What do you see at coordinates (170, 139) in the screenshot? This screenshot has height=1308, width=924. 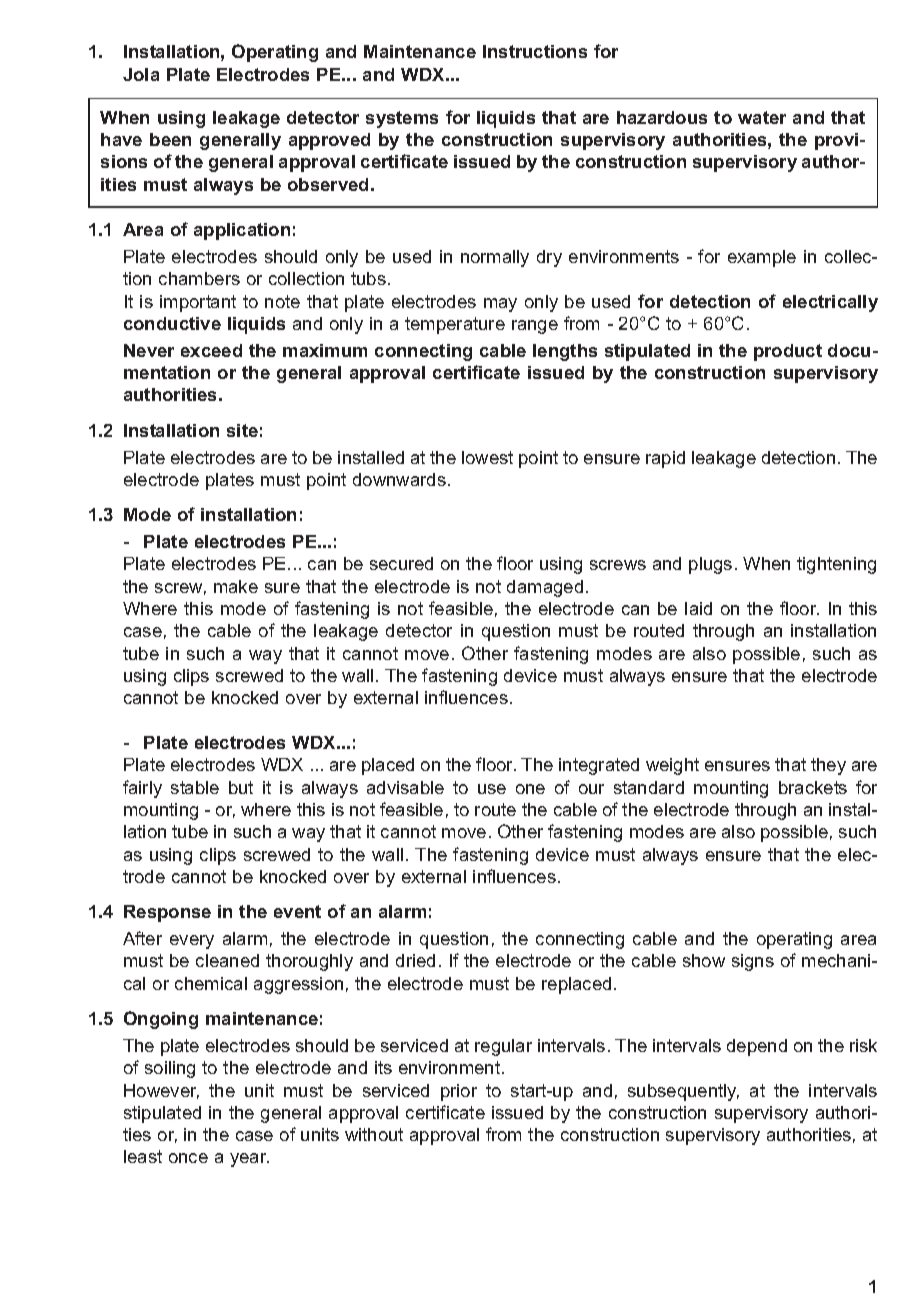 I see `been` at bounding box center [170, 139].
